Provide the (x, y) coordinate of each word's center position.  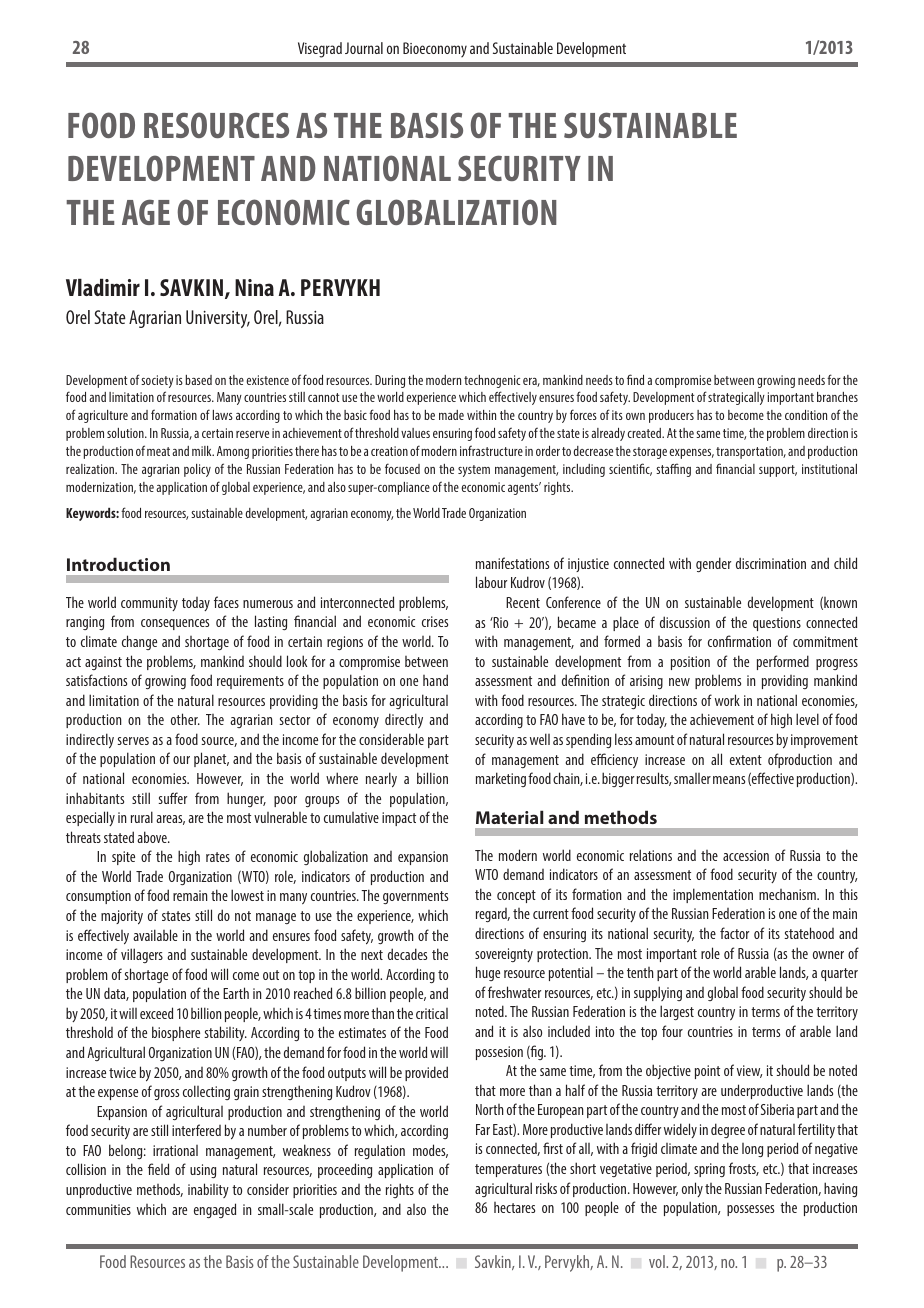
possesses (750, 1210)
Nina (254, 287)
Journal (364, 48)
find (635, 379)
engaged (215, 1210)
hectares (514, 1207)
